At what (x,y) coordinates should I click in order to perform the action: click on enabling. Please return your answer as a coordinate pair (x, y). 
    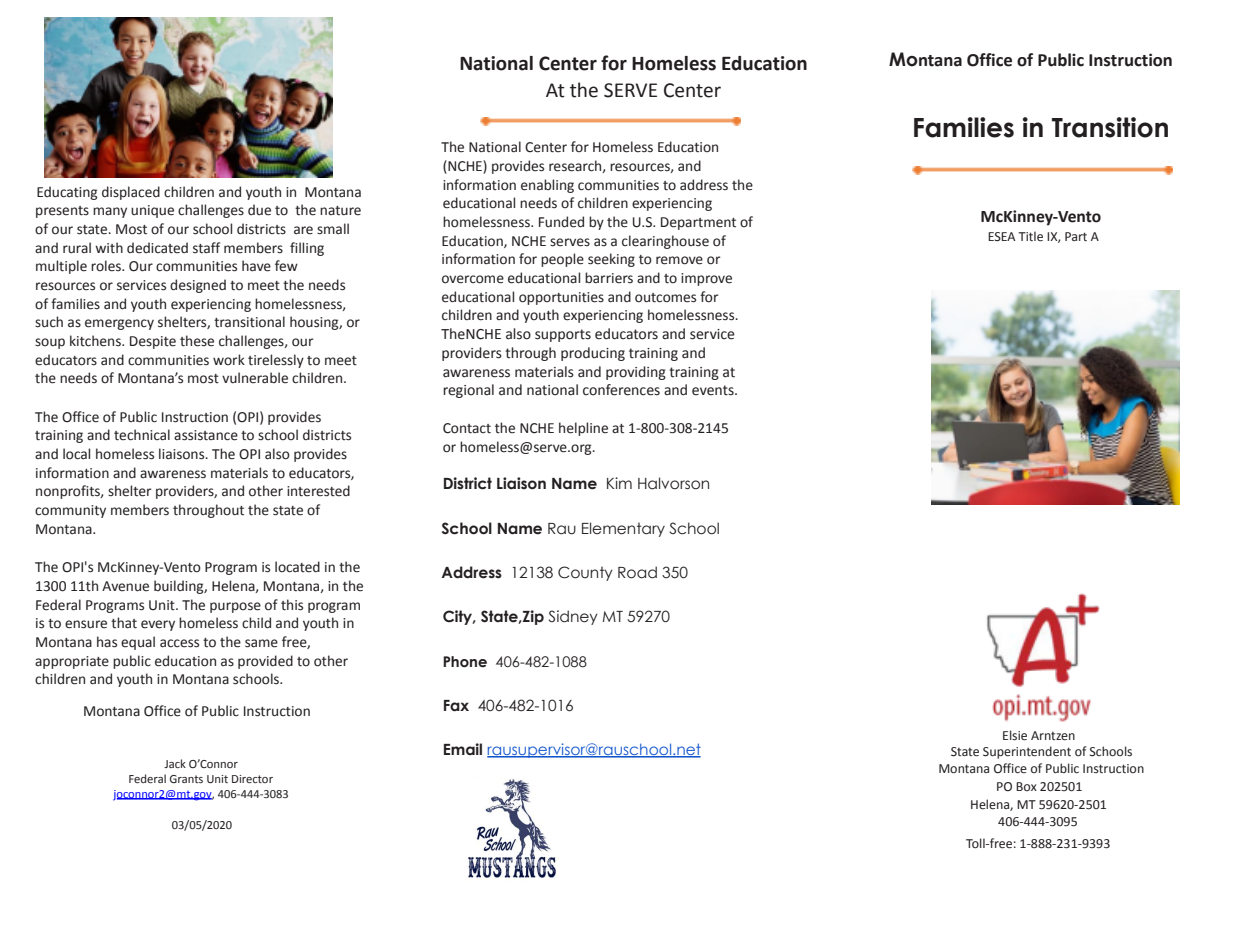
    Looking at the image, I should click on (547, 186).
